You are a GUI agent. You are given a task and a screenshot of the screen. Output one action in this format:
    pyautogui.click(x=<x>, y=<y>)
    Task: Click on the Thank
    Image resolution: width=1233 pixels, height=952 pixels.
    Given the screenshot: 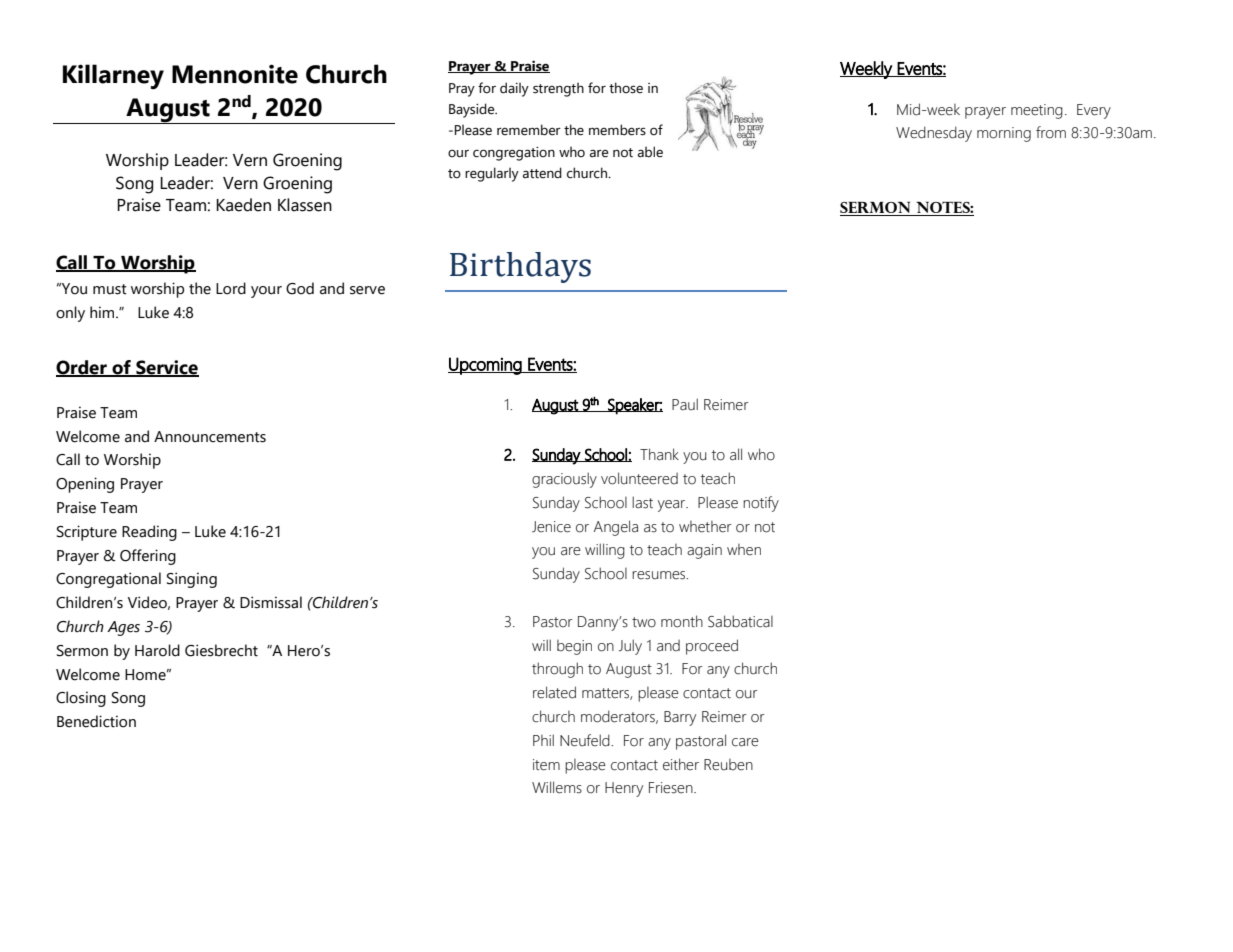 What is the action you would take?
    pyautogui.click(x=659, y=454)
